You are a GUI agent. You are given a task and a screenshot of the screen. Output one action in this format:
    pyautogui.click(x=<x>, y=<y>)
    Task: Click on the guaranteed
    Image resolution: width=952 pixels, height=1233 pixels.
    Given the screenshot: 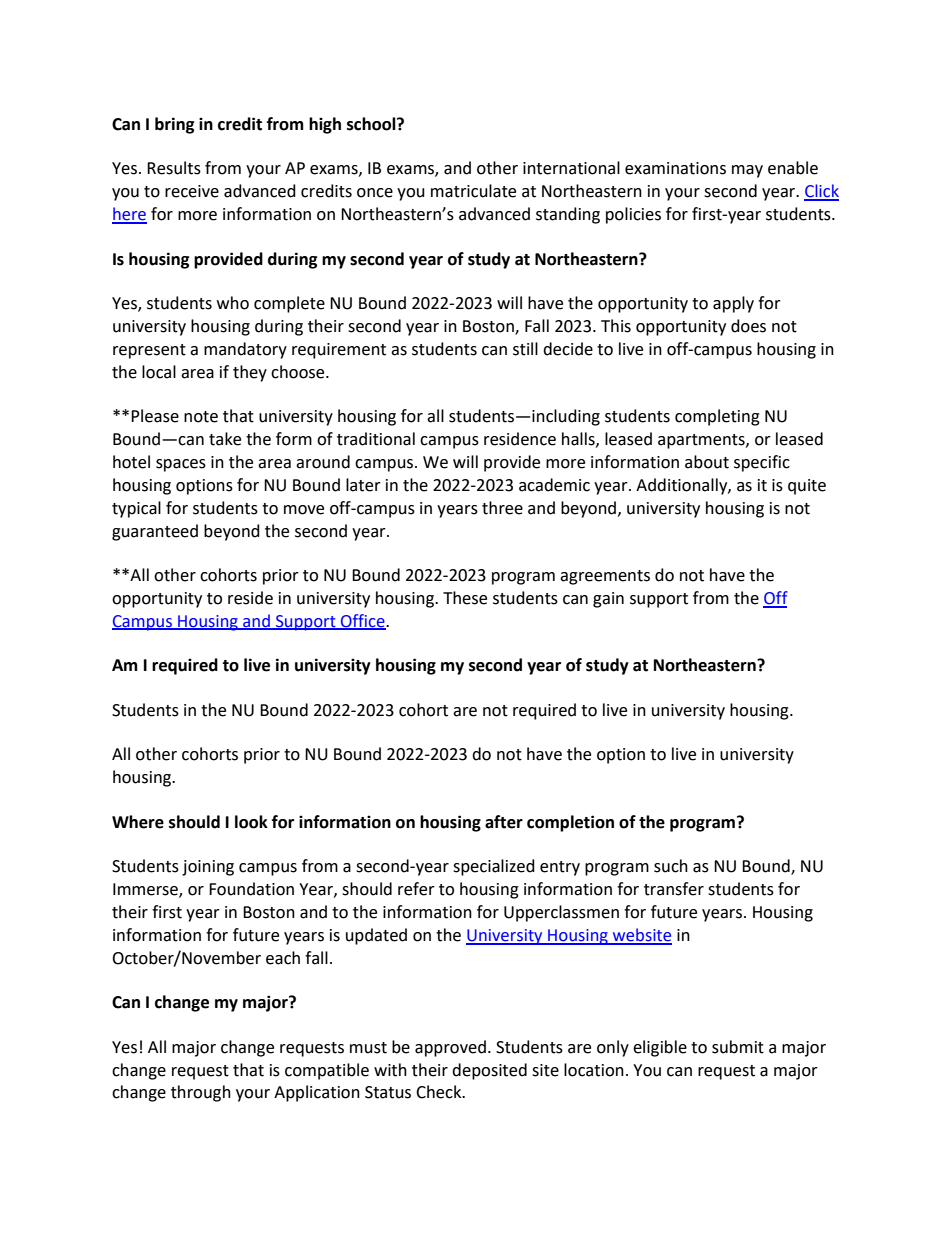 What is the action you would take?
    pyautogui.click(x=155, y=532)
